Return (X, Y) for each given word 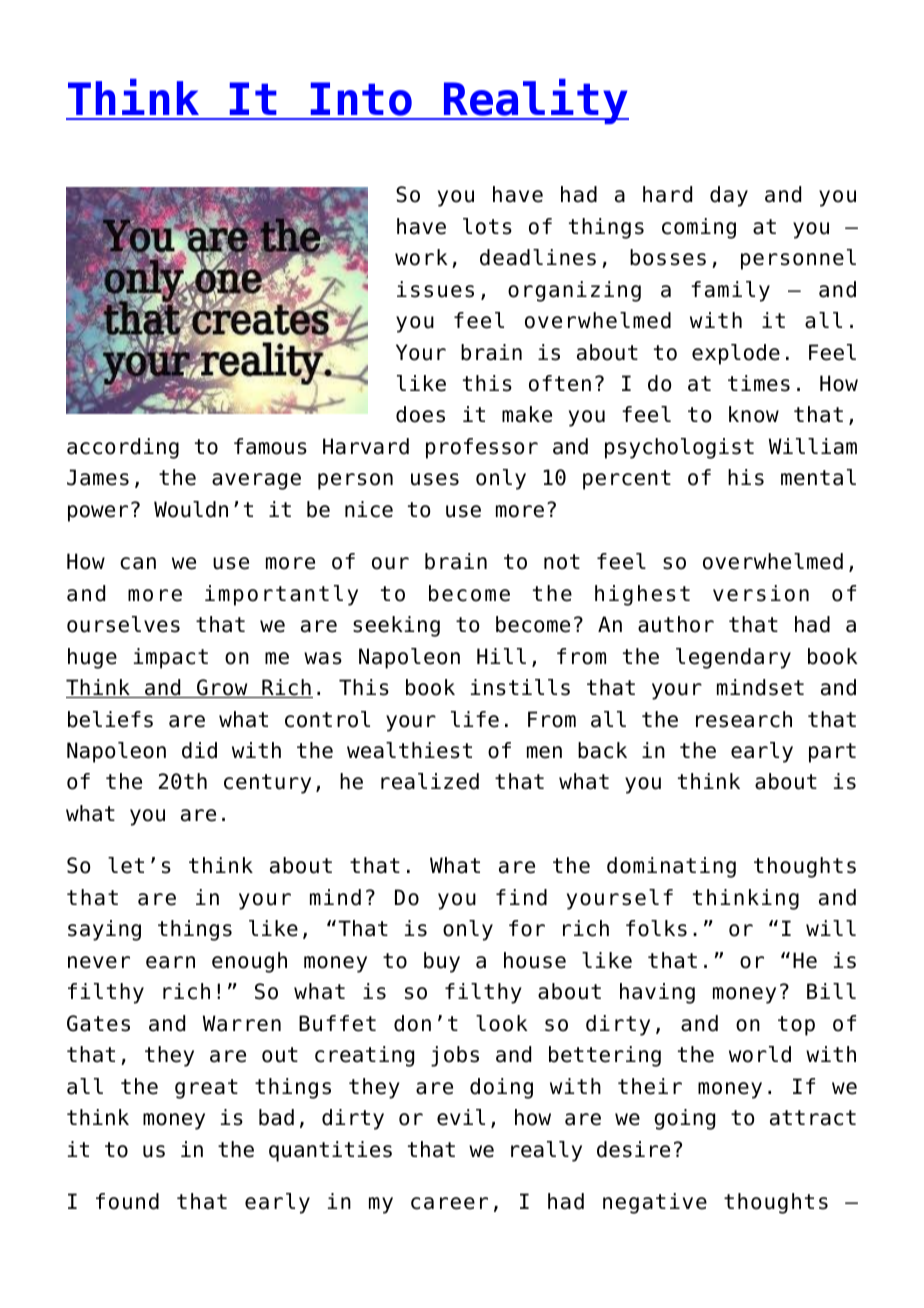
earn (170, 962)
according (123, 448)
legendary (733, 658)
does (420, 414)
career (449, 1203)
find (521, 897)
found (127, 1201)
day (729, 196)
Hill (501, 656)
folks (656, 928)
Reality (535, 101)
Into (362, 100)
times (759, 383)
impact (171, 658)
